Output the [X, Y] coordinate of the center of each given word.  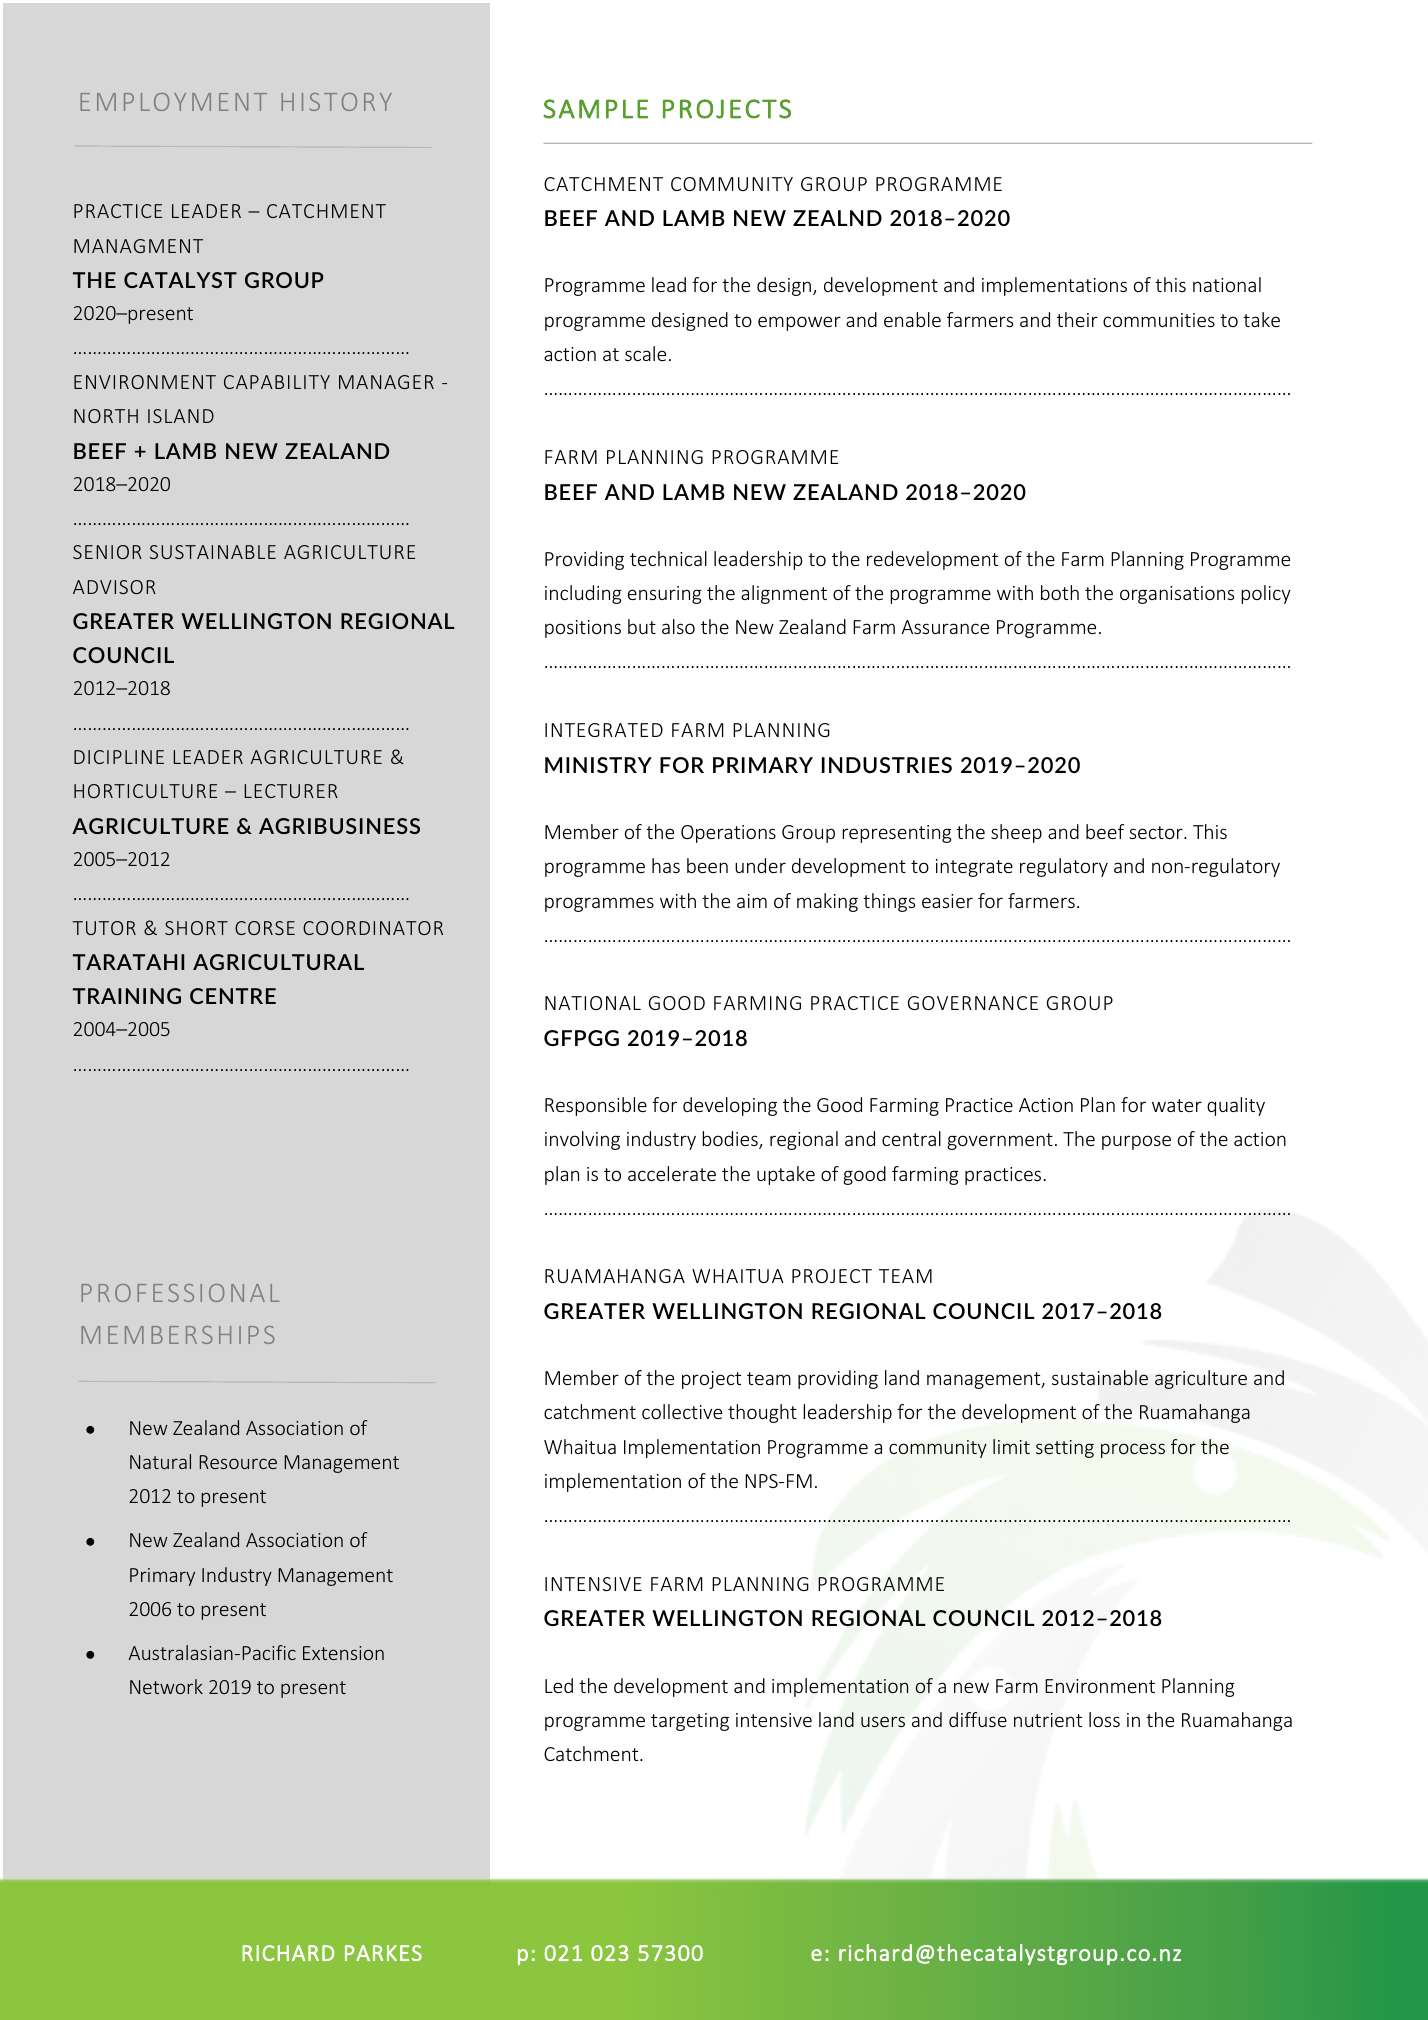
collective [682, 1411]
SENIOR [107, 552]
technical [668, 558]
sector [1157, 832]
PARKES [383, 1953]
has [666, 865]
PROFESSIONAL [180, 1293]
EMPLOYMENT [173, 102]
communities [1159, 320]
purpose [1136, 1142]
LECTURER [291, 791]
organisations [1177, 595]
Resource [238, 1462]
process [1133, 1450]
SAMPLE [595, 109]
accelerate [672, 1173]
